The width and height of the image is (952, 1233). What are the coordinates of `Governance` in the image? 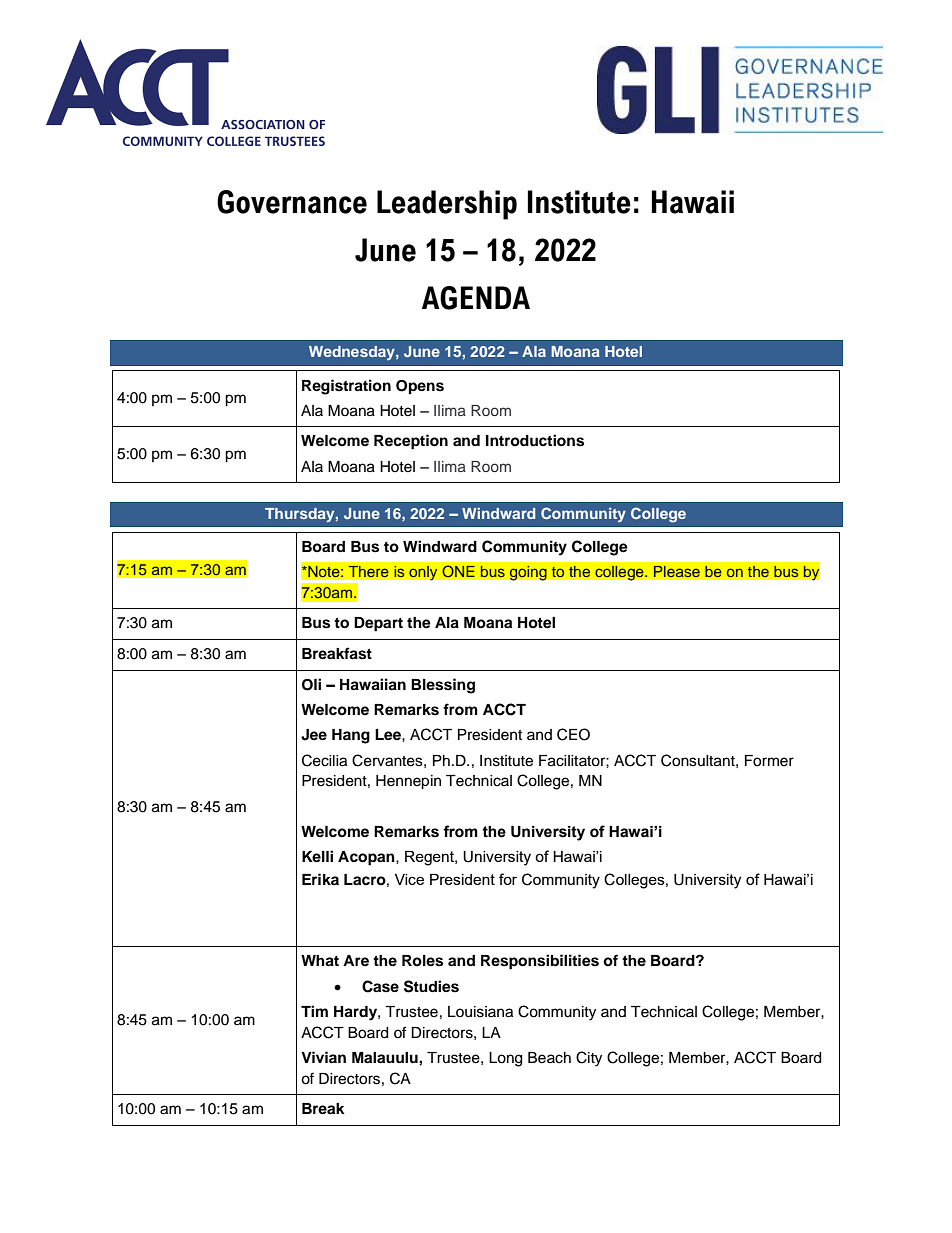 It's located at (292, 202).
